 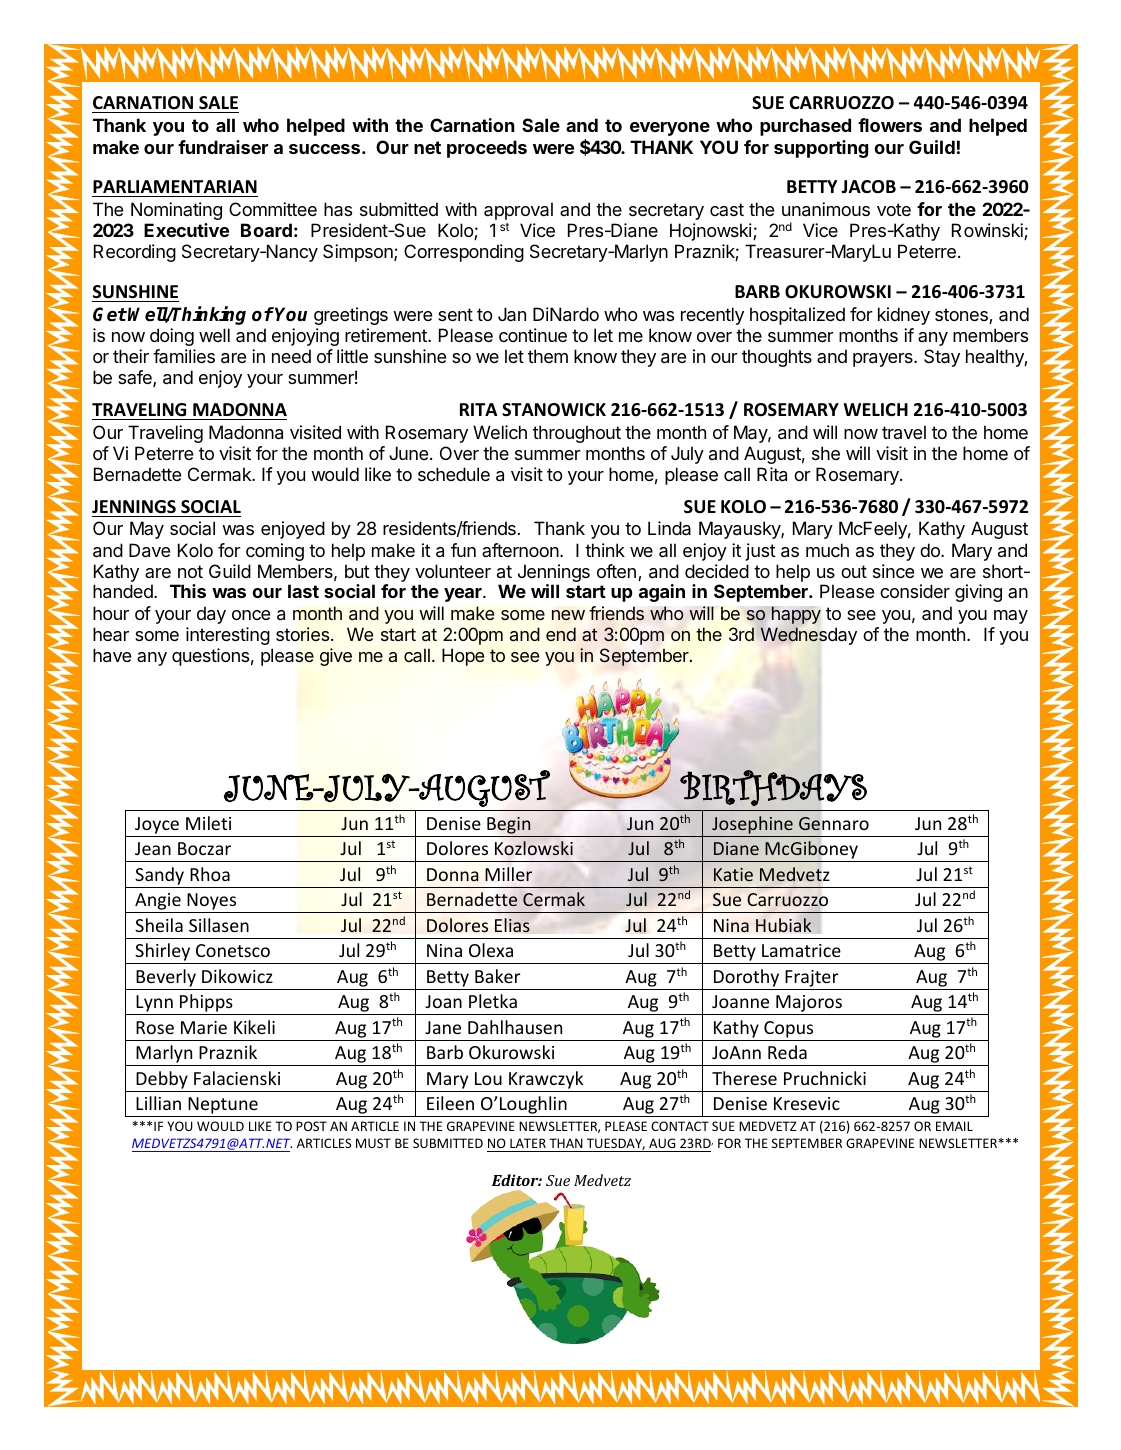 What do you see at coordinates (528, 1143) in the screenshot?
I see `LATER` at bounding box center [528, 1143].
